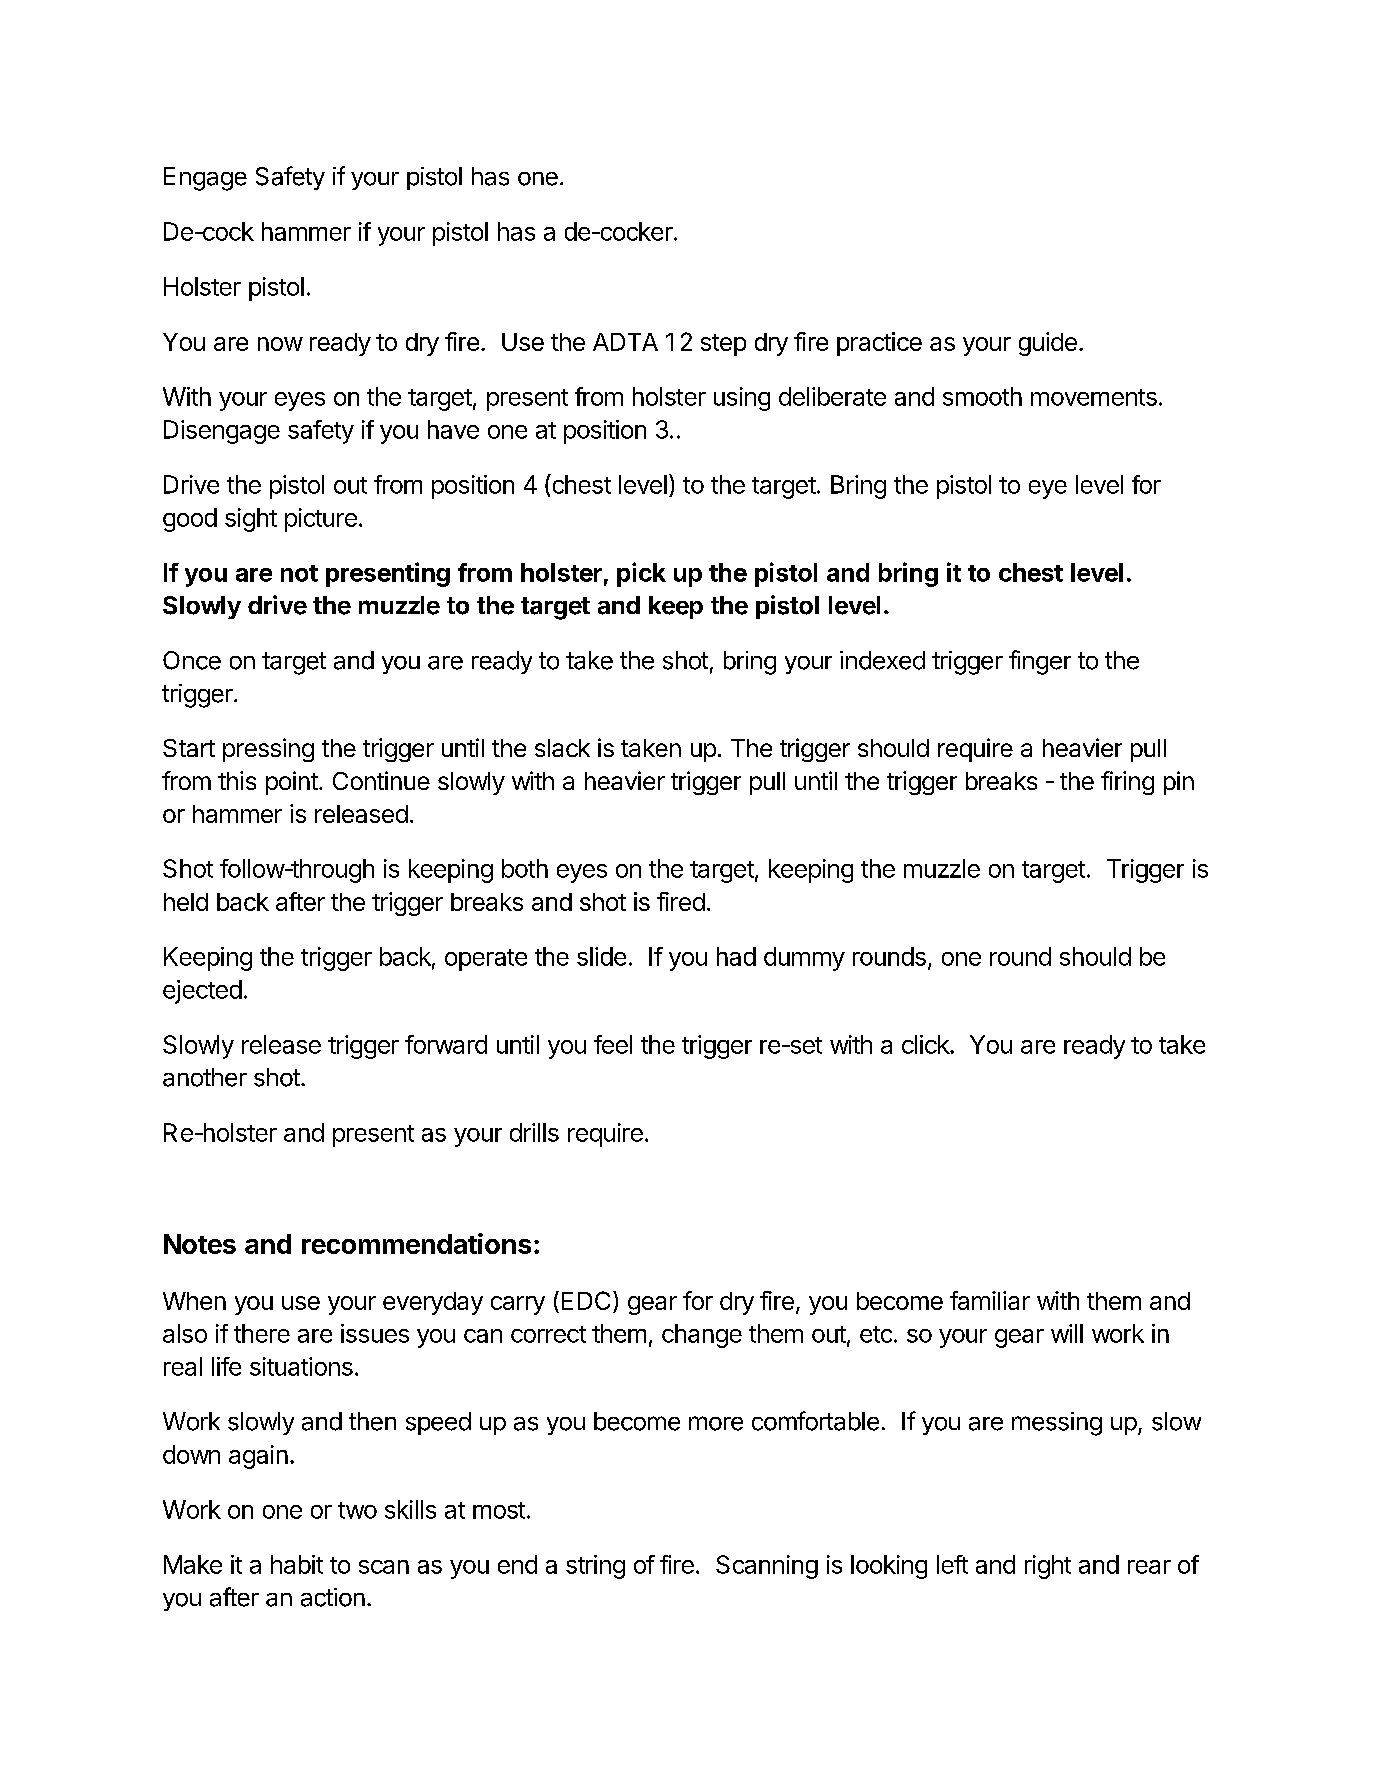 The width and height of the screenshot is (1376, 1780). What do you see at coordinates (601, 956) in the screenshot?
I see `slide` at bounding box center [601, 956].
